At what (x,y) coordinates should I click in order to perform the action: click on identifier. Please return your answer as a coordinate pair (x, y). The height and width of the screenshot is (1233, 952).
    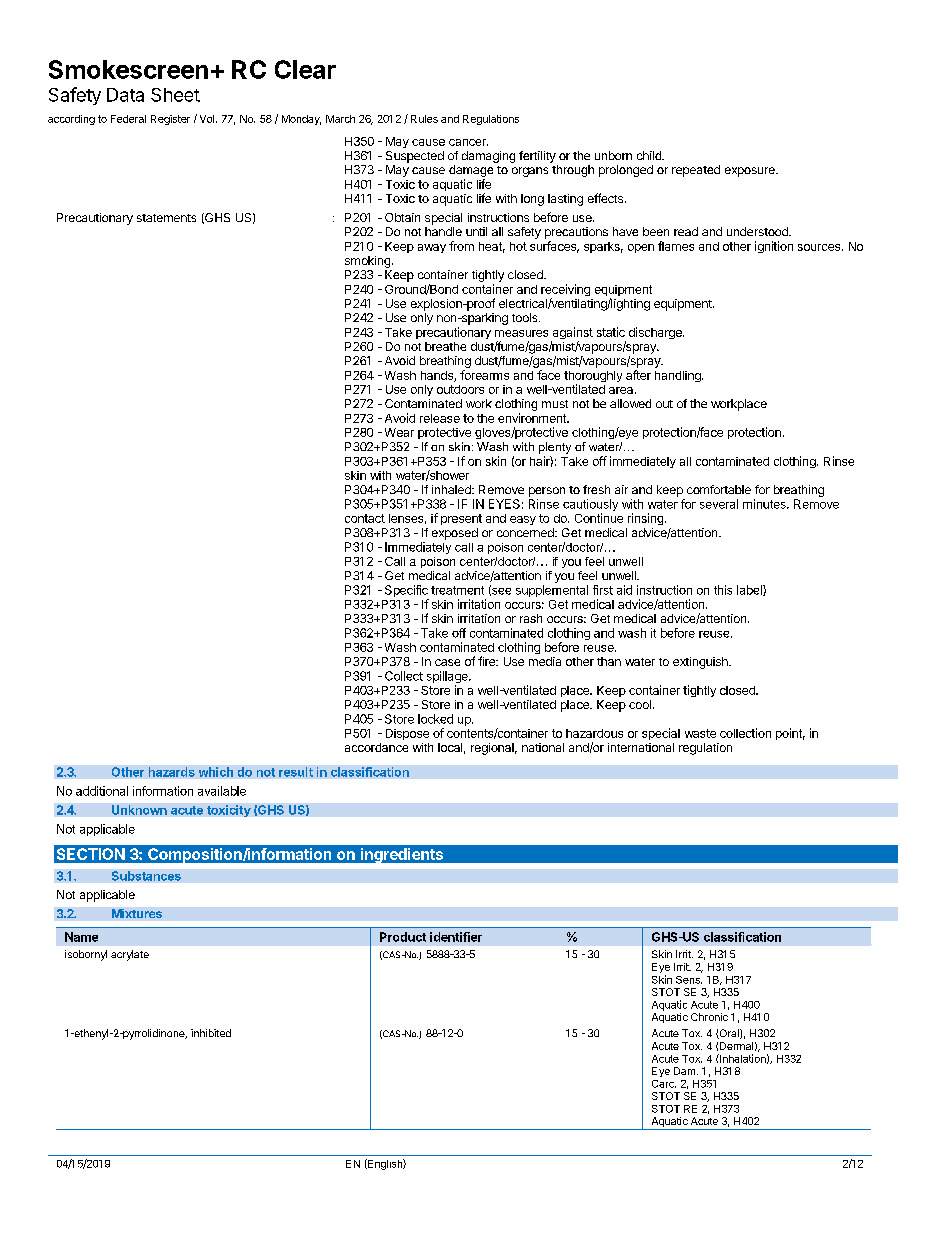
    Looking at the image, I should click on (456, 937).
